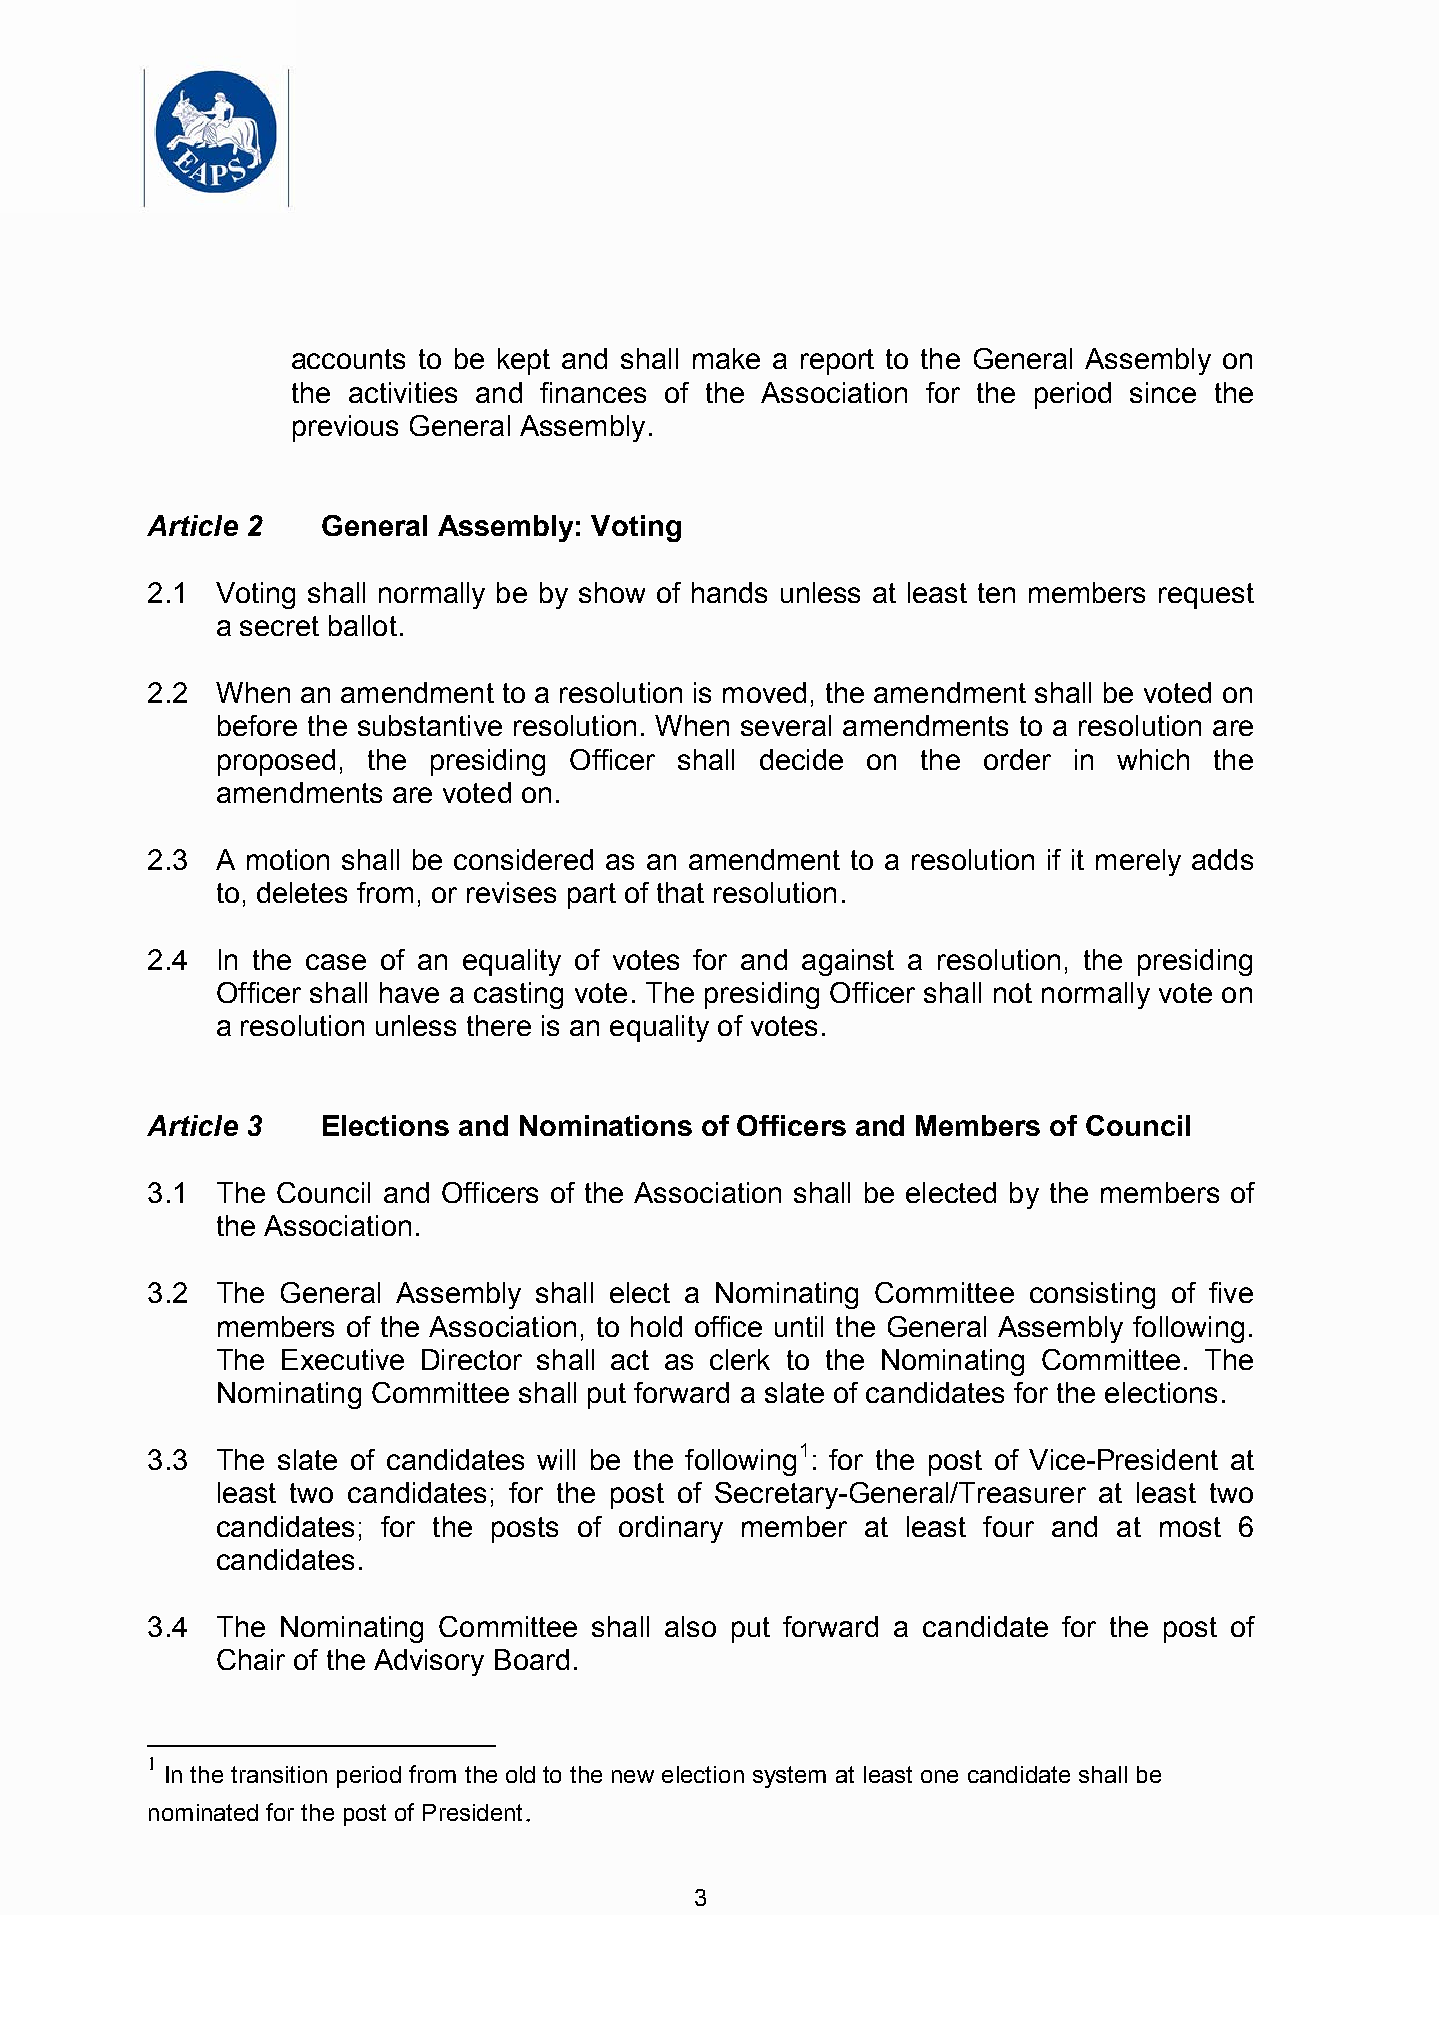 The width and height of the image is (1439, 2035). I want to click on transition, so click(279, 1774).
